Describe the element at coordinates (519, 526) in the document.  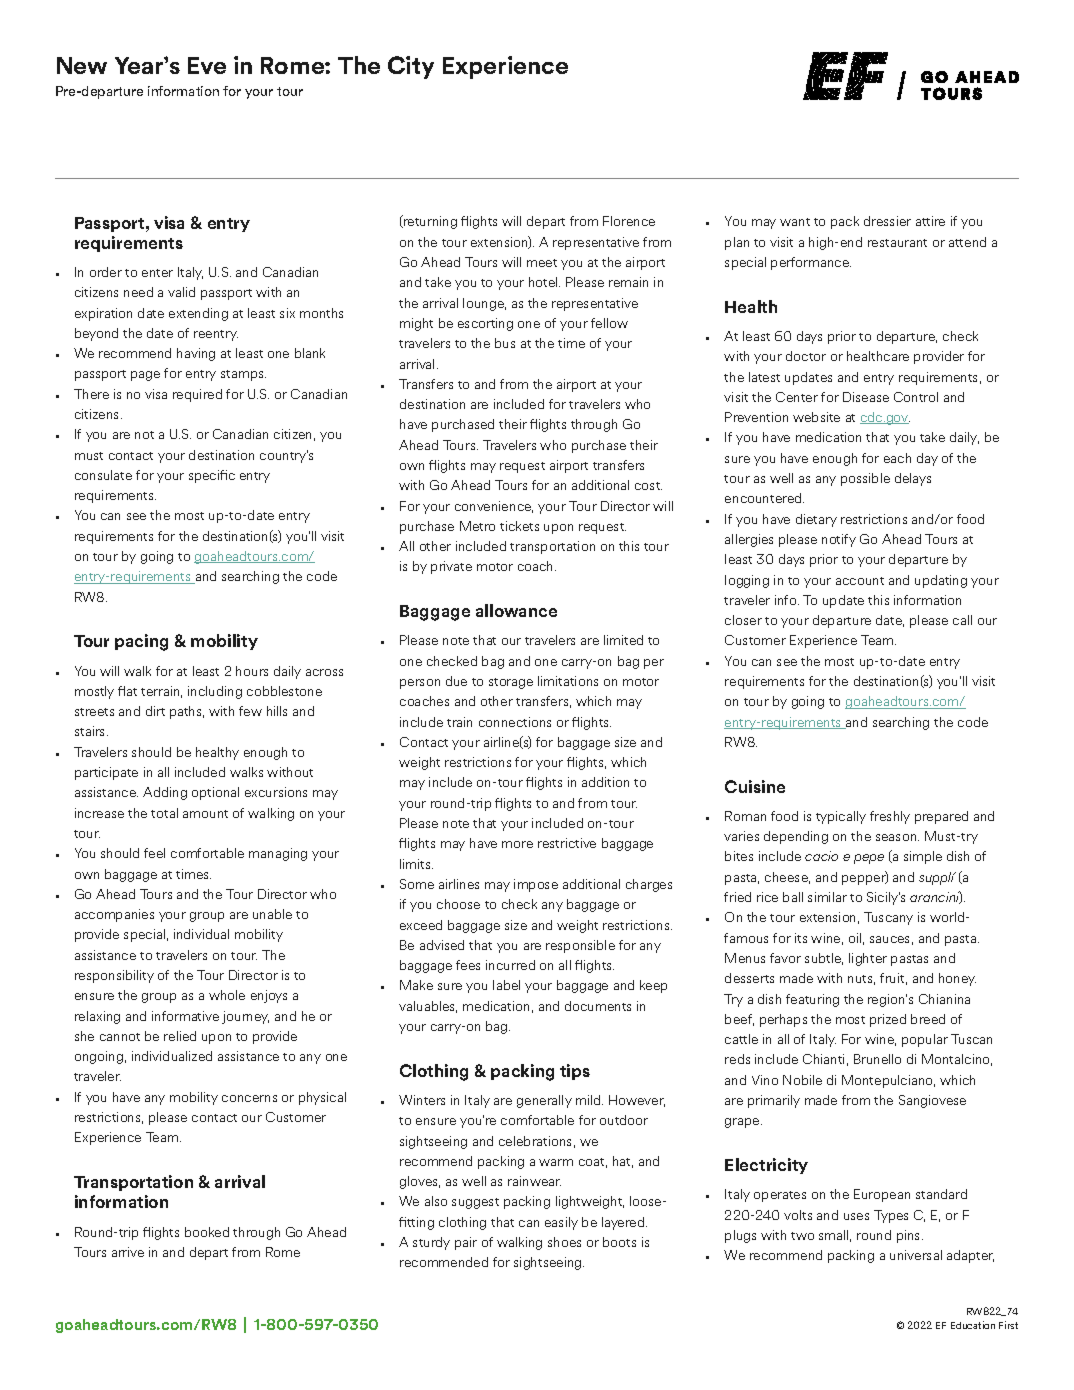
I see `tickets` at that location.
